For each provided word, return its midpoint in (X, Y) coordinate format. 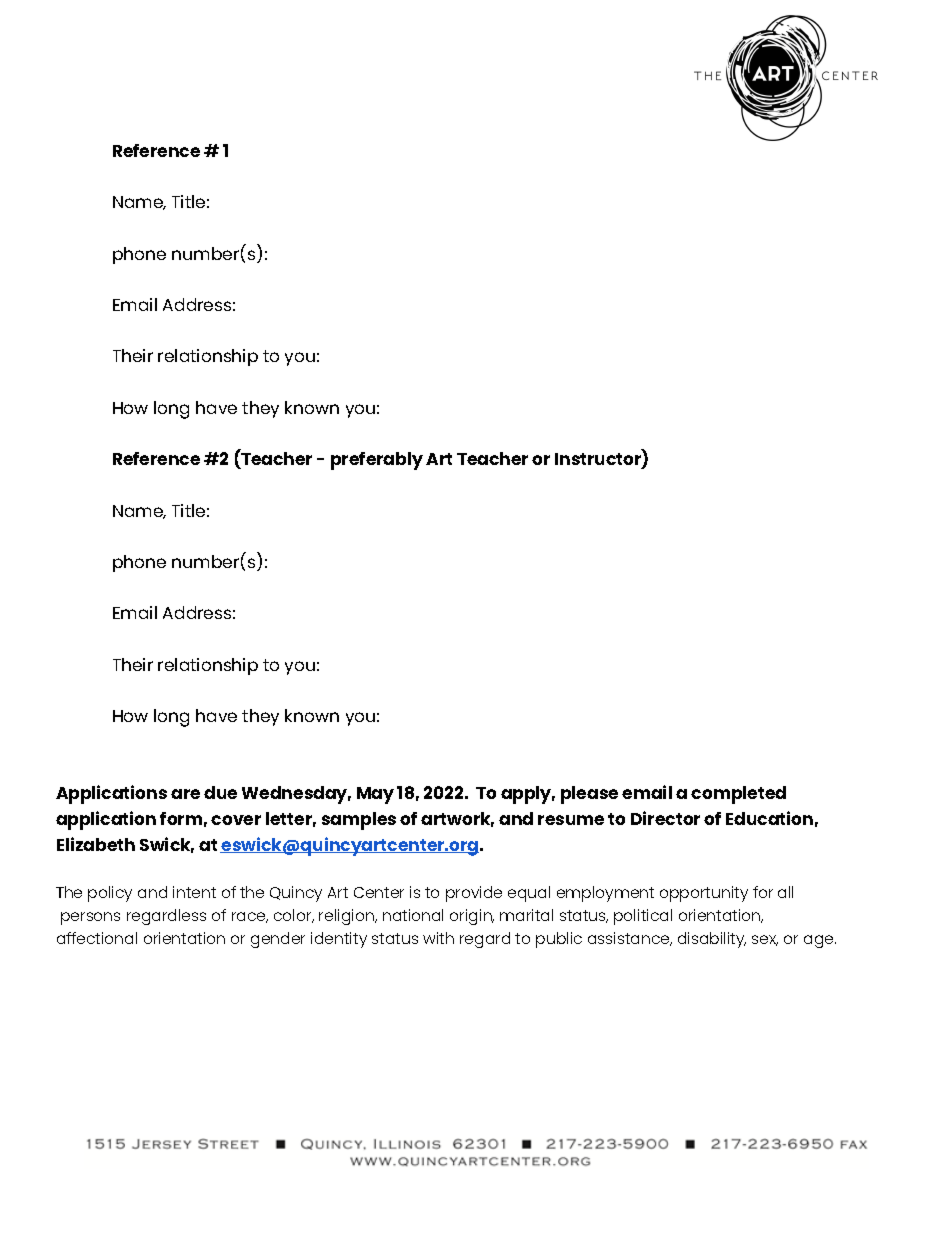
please (589, 795)
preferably (377, 461)
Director (665, 818)
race (250, 917)
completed (738, 795)
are (185, 794)
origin (472, 917)
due (220, 792)
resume (571, 820)
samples (359, 821)
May (375, 795)
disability (712, 940)
